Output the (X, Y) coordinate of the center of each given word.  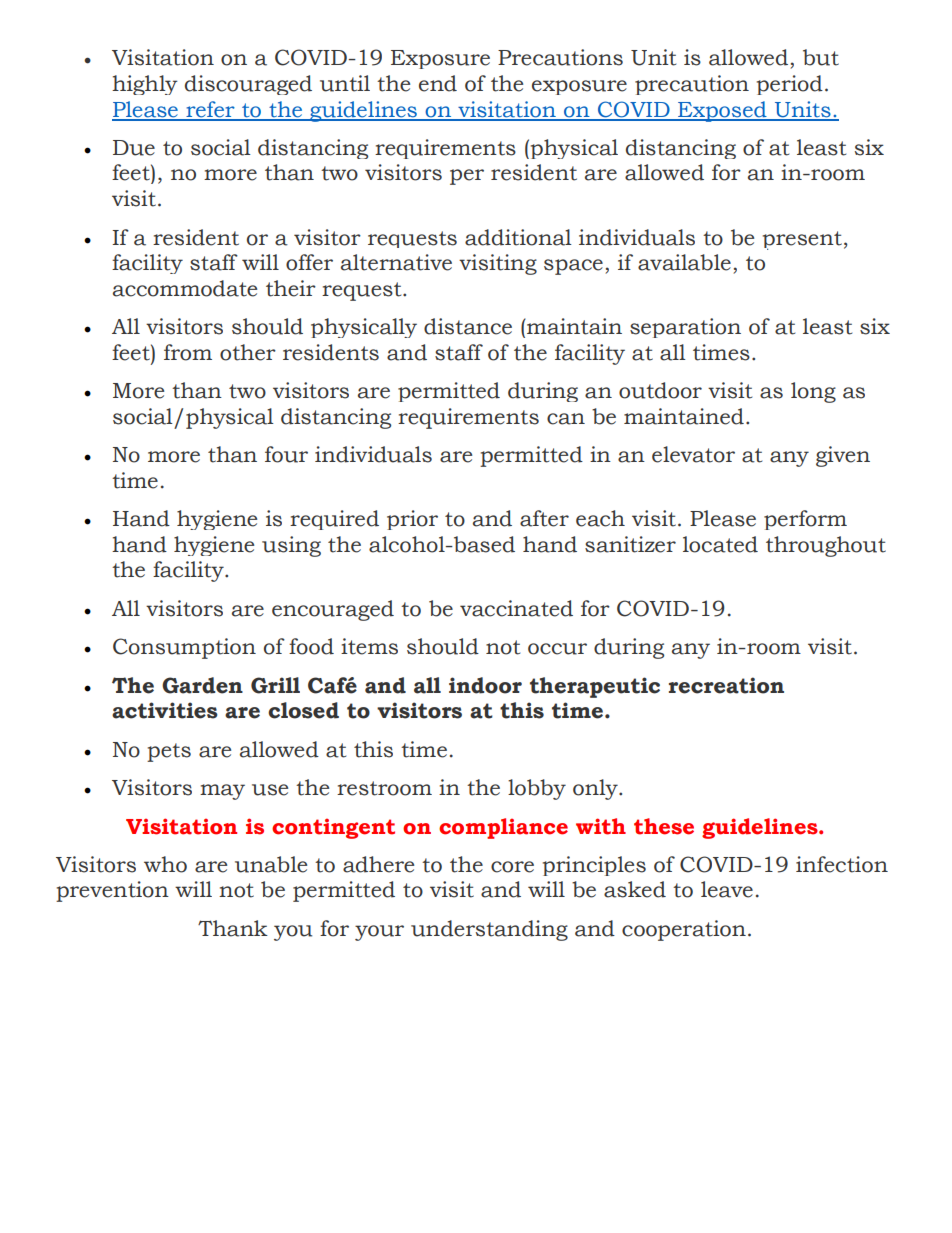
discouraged (248, 85)
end (438, 83)
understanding (489, 930)
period (790, 85)
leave (727, 889)
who (165, 864)
